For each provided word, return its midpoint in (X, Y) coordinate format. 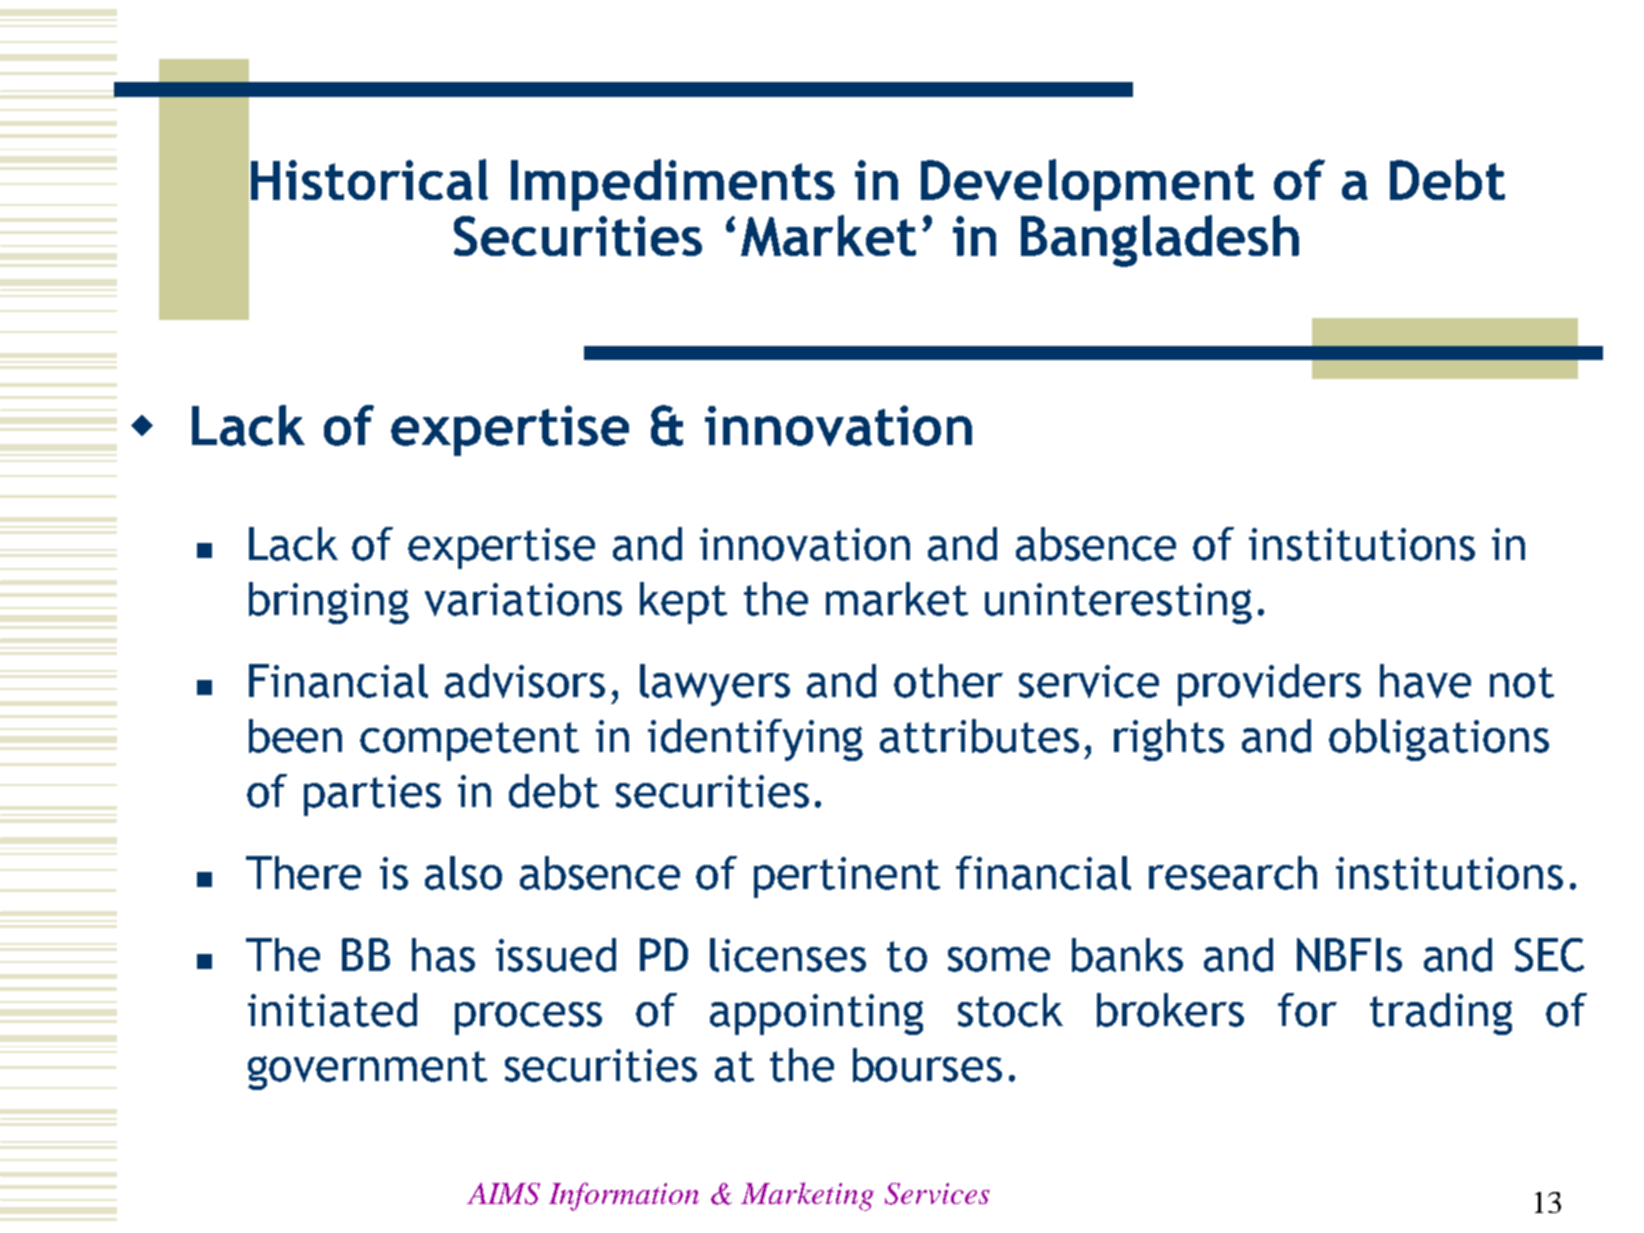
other (948, 681)
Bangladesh (1160, 241)
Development (1087, 185)
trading (1441, 1014)
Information (624, 1196)
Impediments (673, 185)
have (1425, 681)
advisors (525, 681)
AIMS (503, 1194)
